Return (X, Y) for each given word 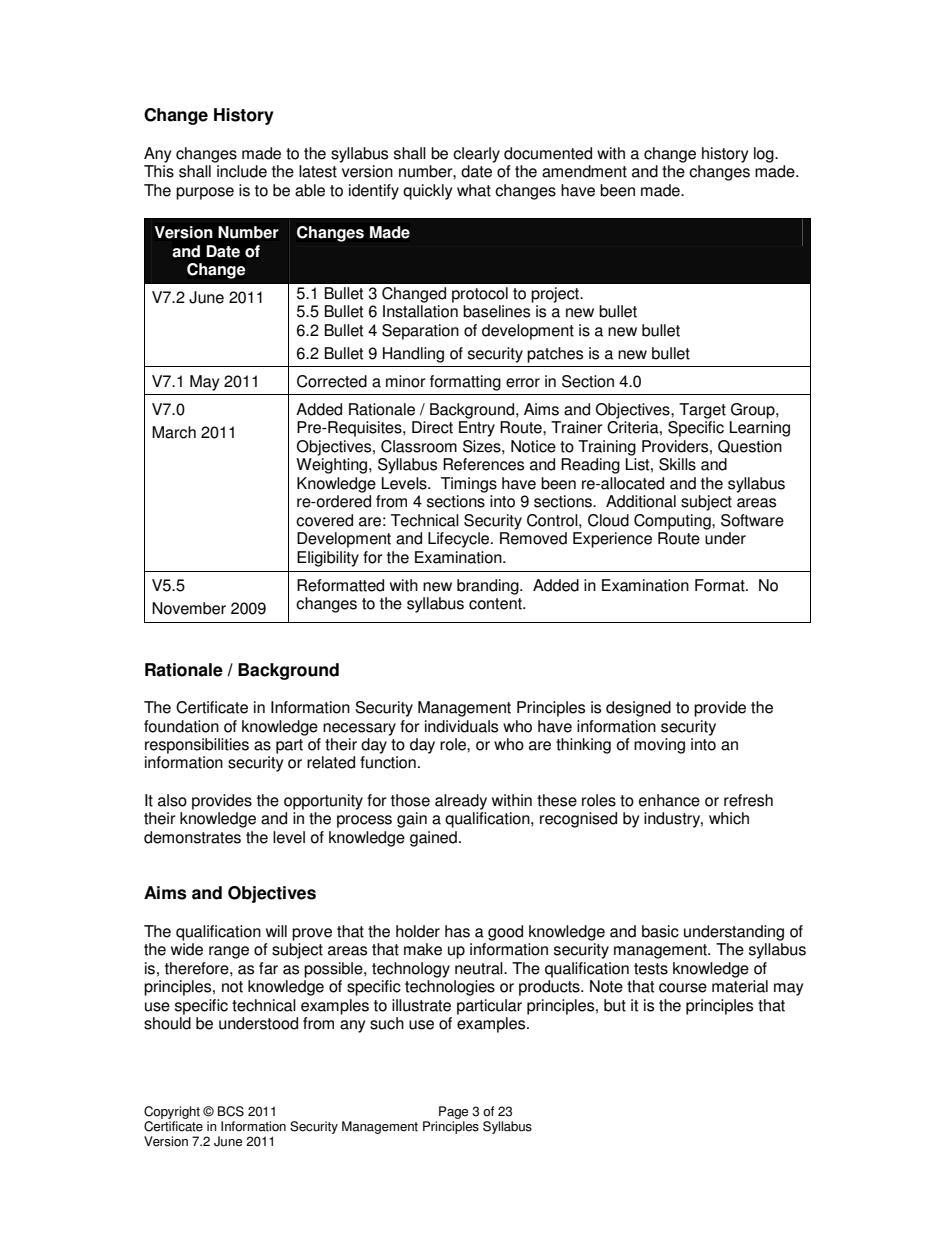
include (242, 171)
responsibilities (197, 746)
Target (702, 411)
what (474, 190)
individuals (461, 726)
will (276, 931)
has (457, 931)
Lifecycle (460, 540)
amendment (584, 171)
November (189, 608)
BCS (231, 1111)
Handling (413, 355)
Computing (673, 522)
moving (659, 746)
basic (660, 931)
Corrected (332, 381)
